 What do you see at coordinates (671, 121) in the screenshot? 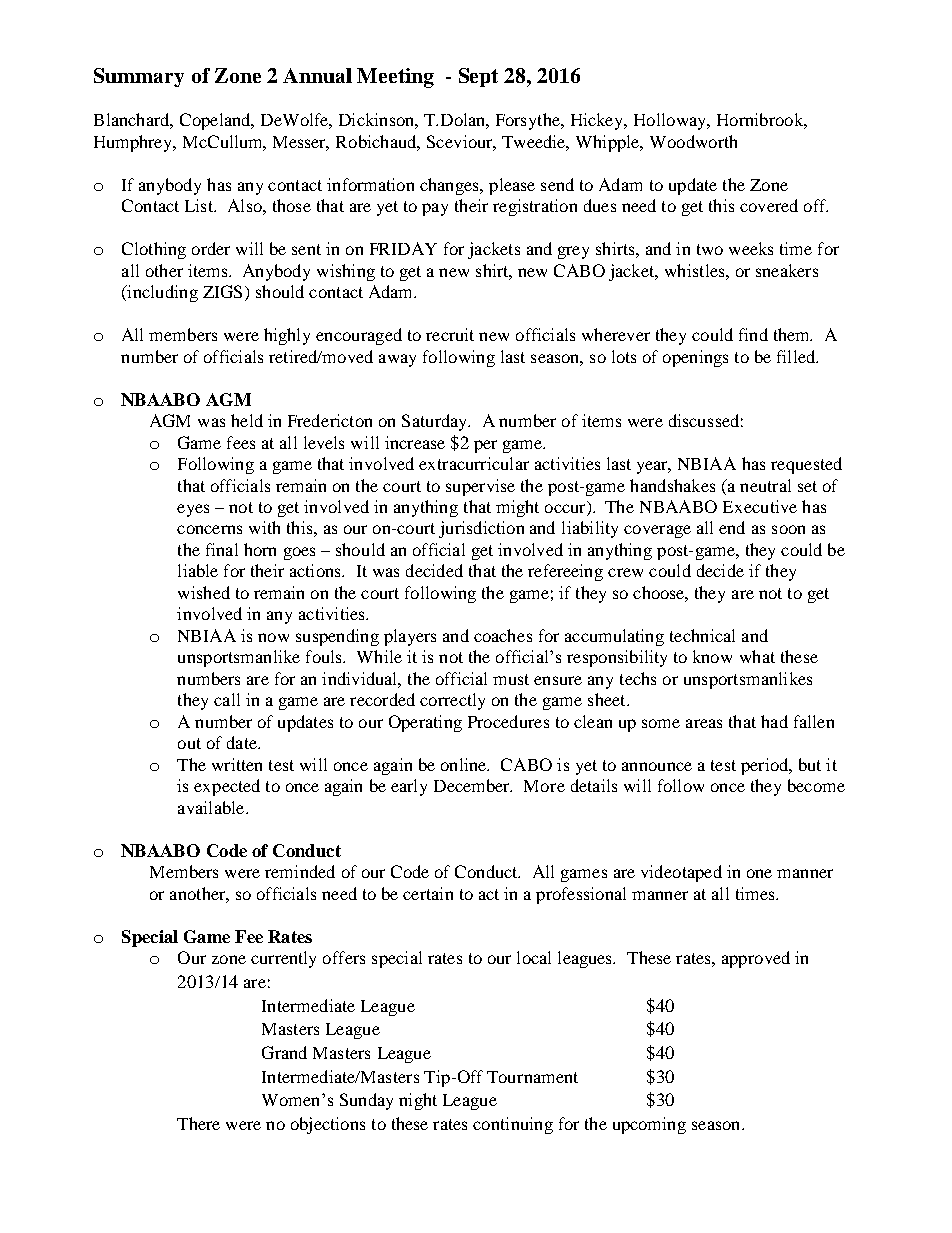
I see `Holloway` at bounding box center [671, 121].
